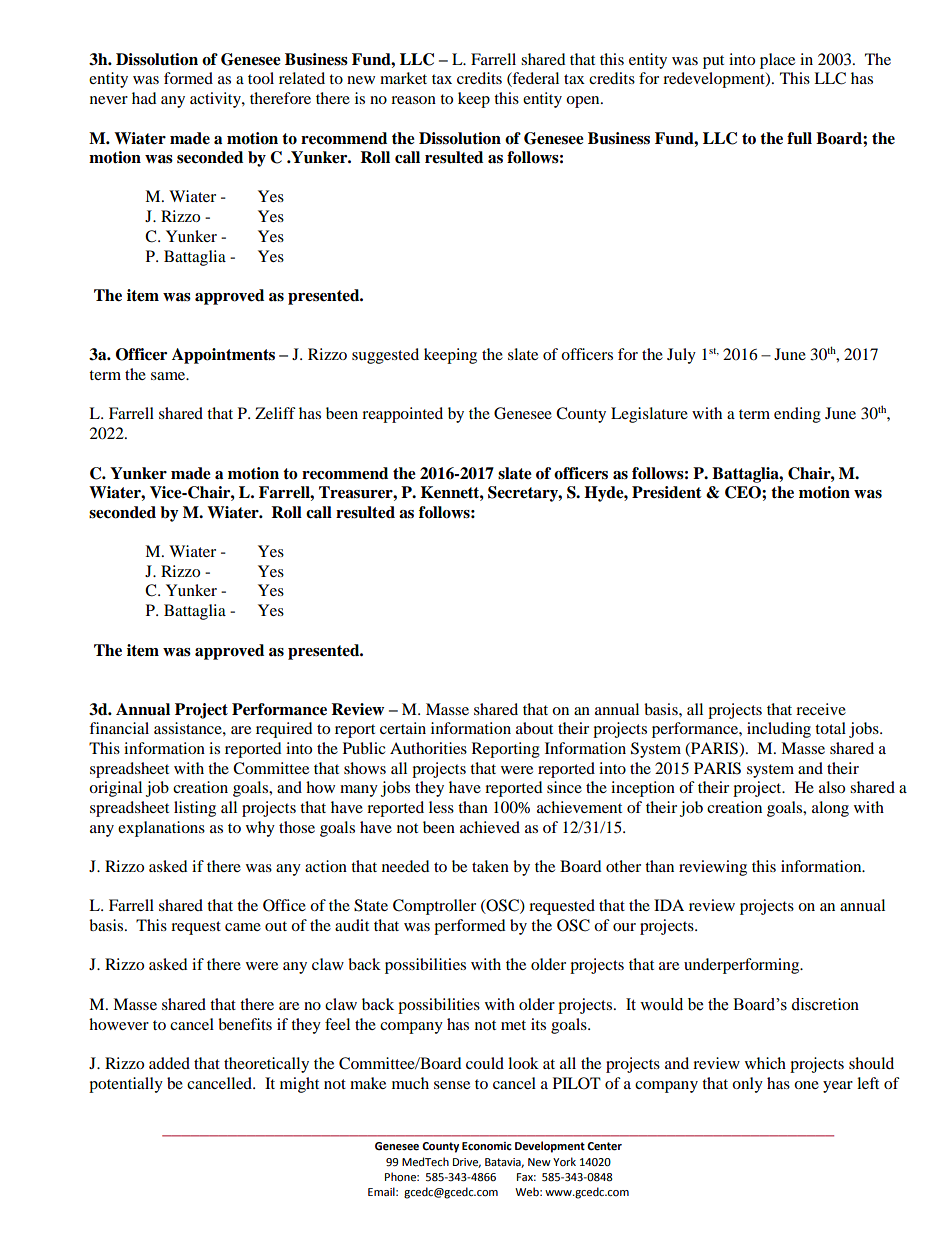 This screenshot has width=952, height=1233. Describe the element at coordinates (821, 709) in the screenshot. I see `receive` at that location.
